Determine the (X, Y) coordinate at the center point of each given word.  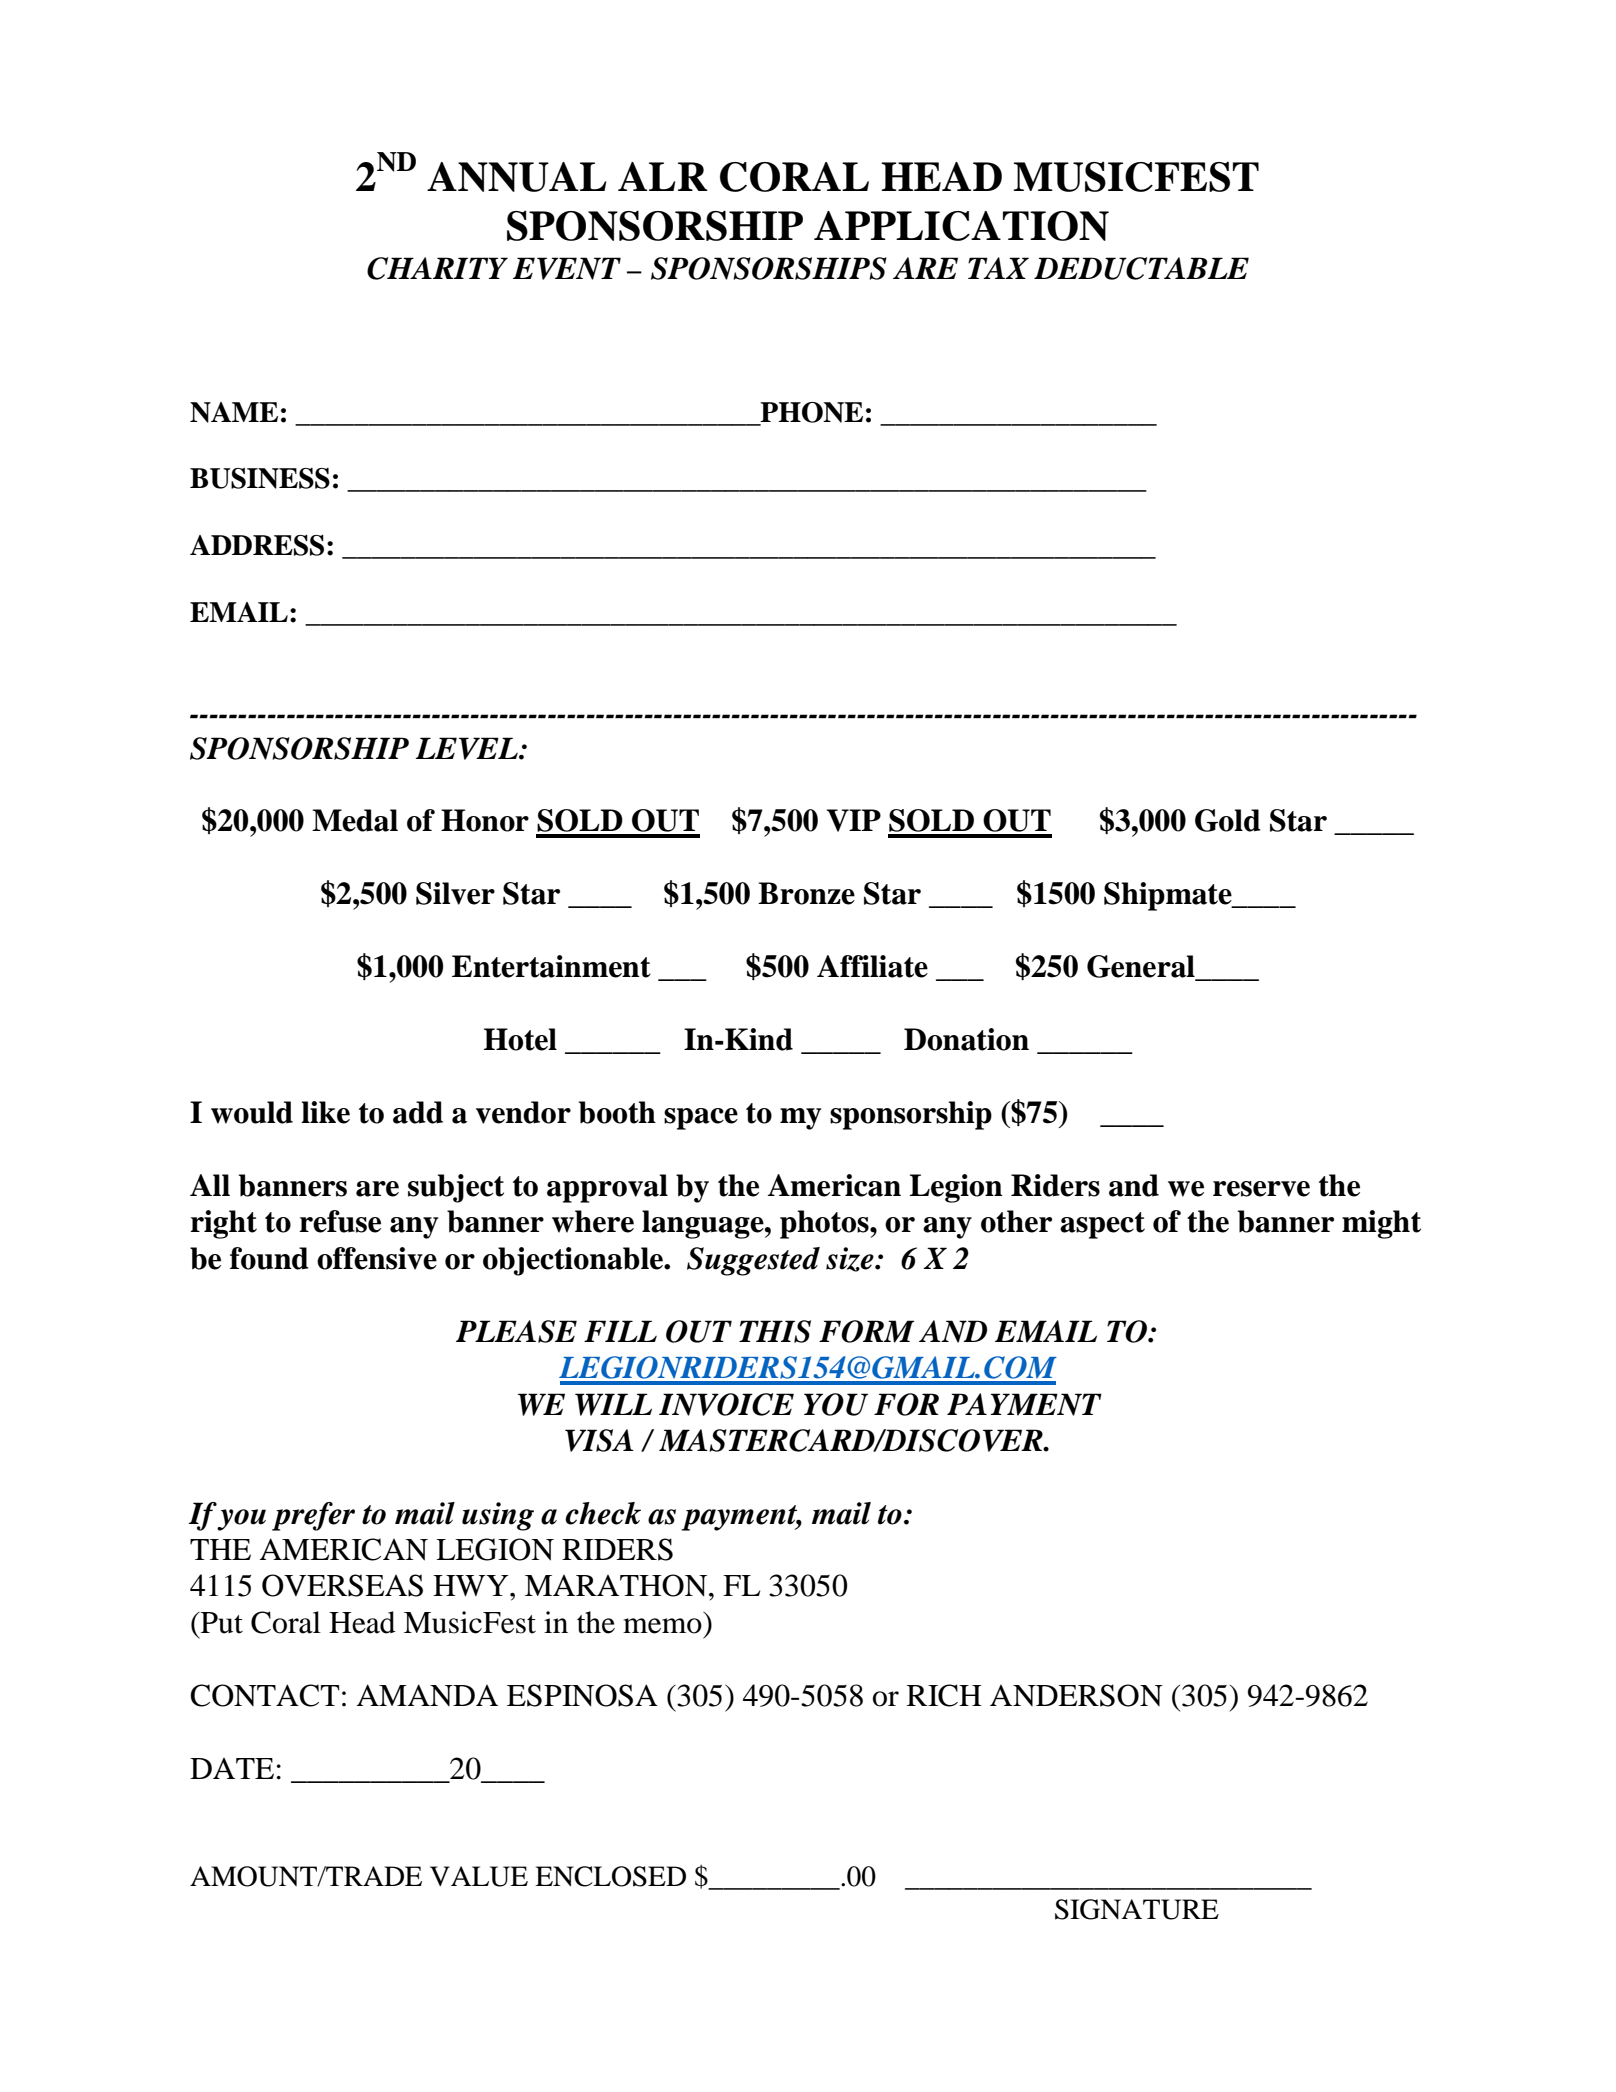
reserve (1261, 1189)
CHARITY (437, 268)
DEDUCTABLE (1141, 268)
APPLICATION (961, 226)
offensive (377, 1258)
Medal (355, 820)
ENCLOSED (610, 1876)
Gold (1228, 820)
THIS (775, 1331)
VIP (854, 820)
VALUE (479, 1876)
